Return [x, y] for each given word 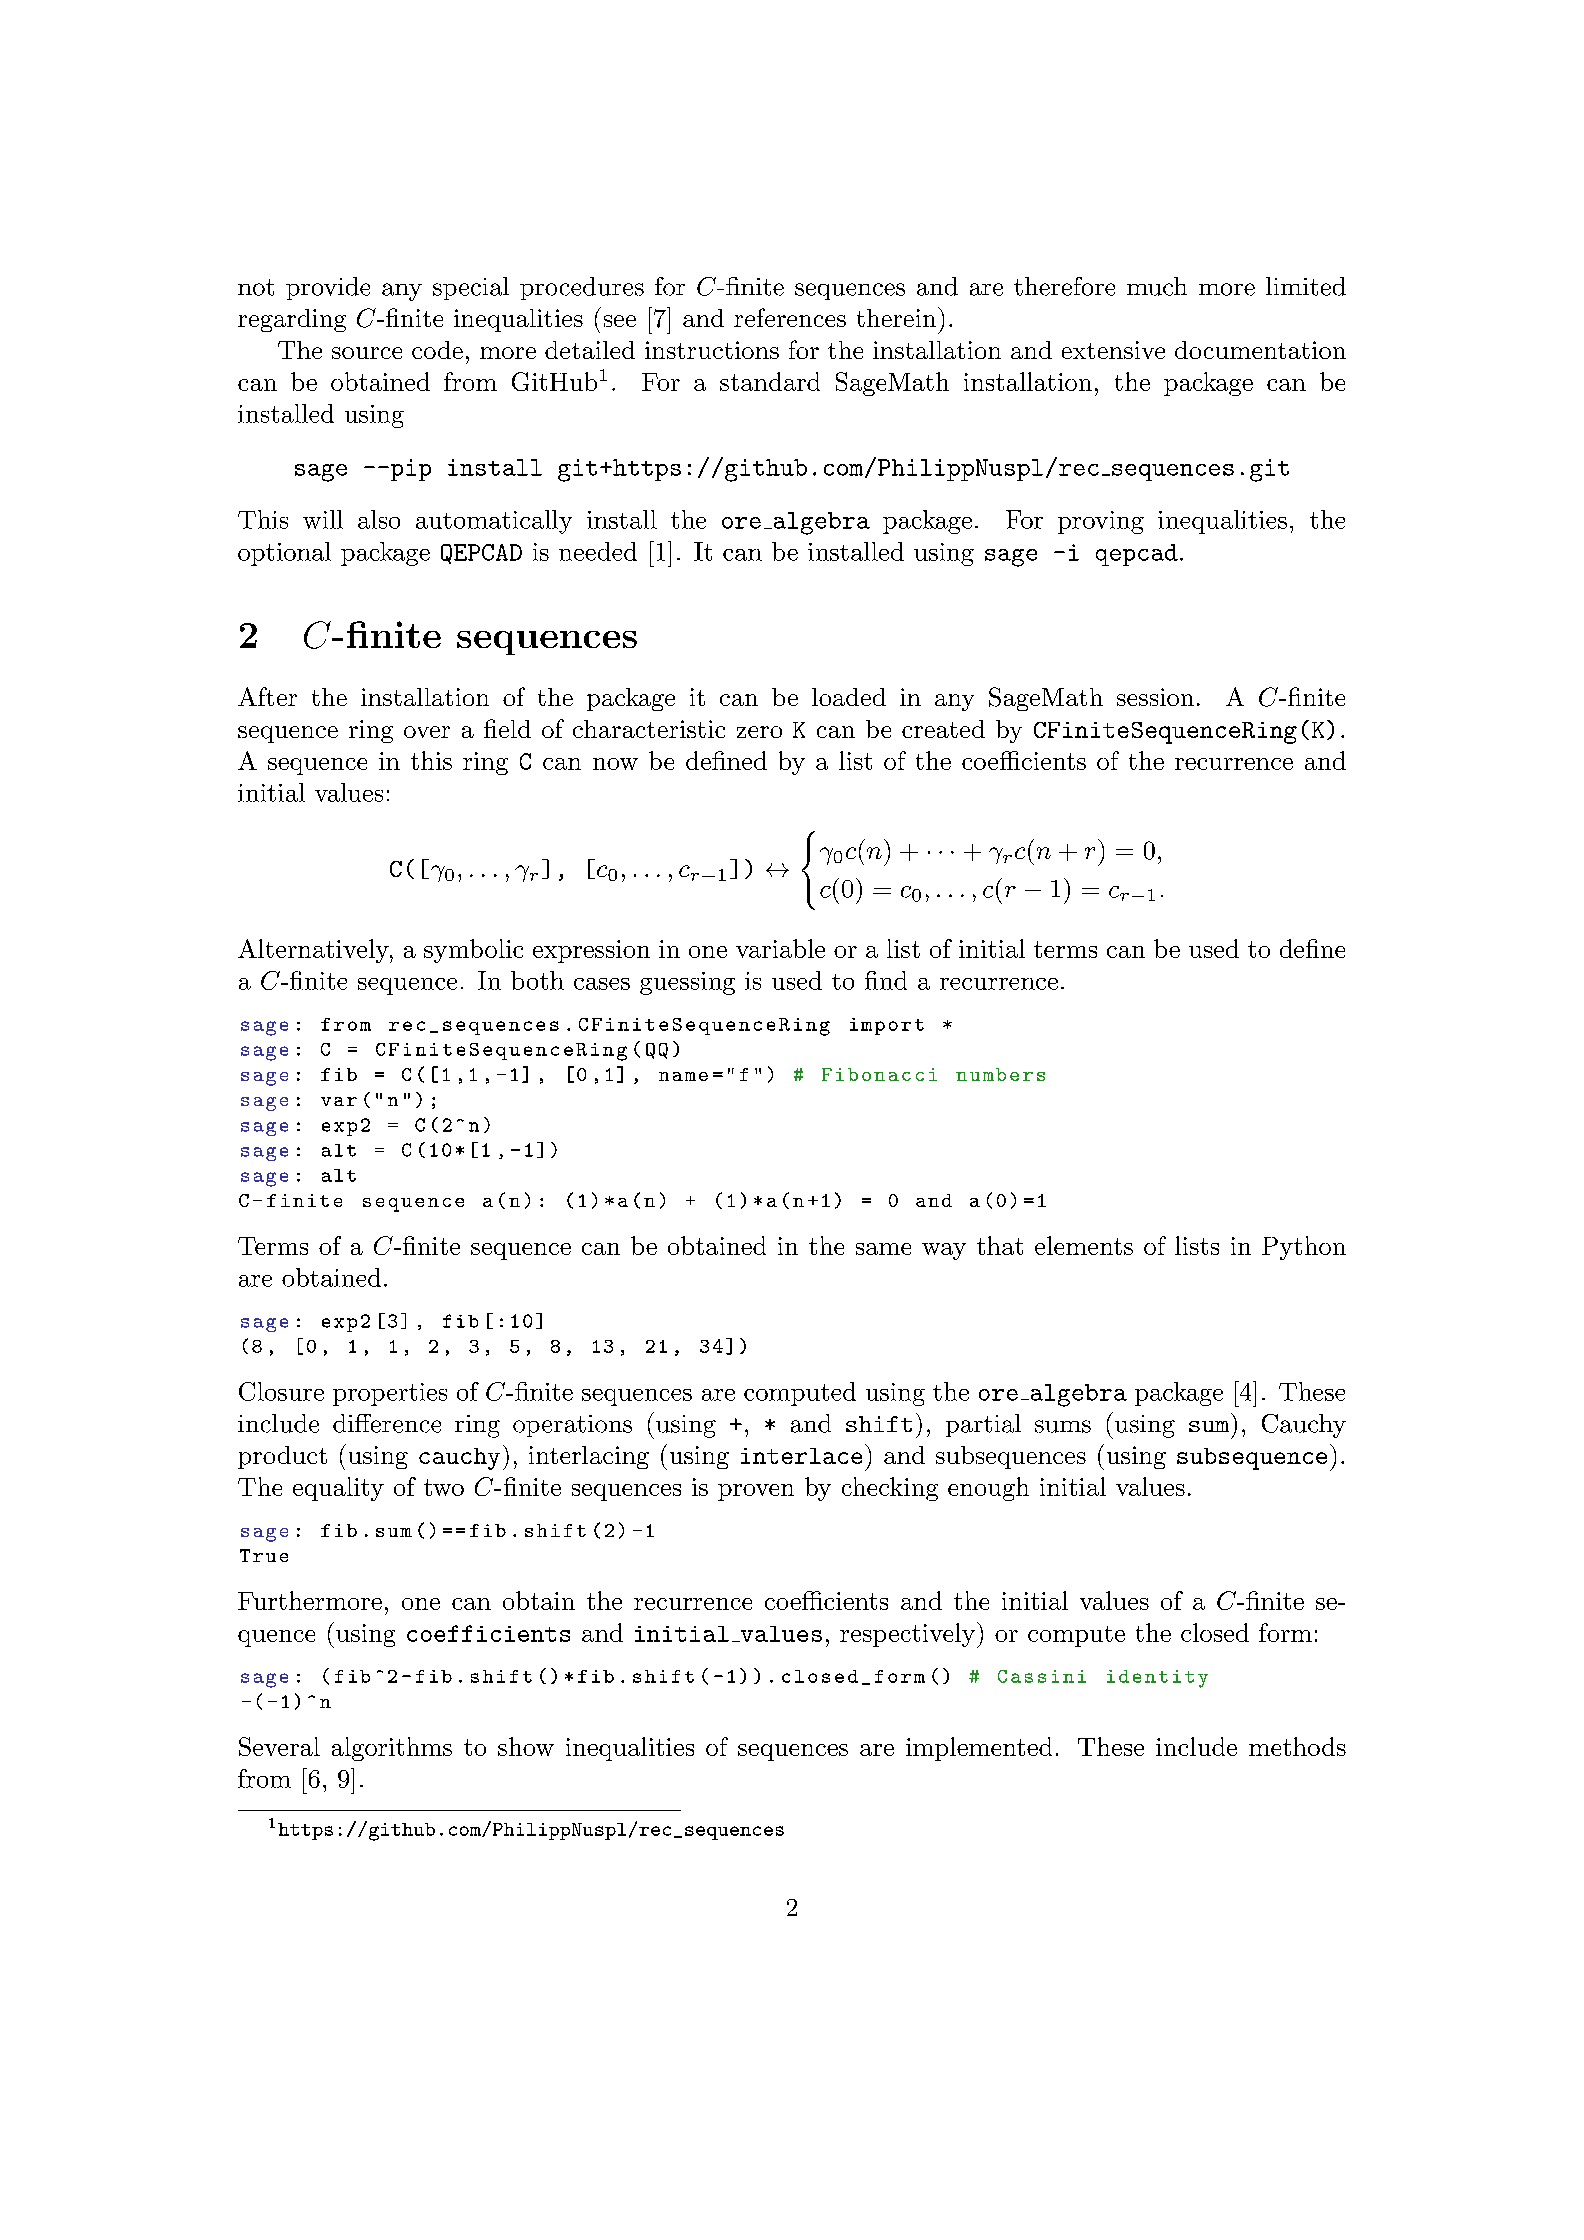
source [367, 353]
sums [1063, 1426]
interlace [801, 1456]
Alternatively [314, 951]
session [1155, 697]
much [1157, 286]
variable [780, 948]
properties [390, 1394]
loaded [849, 697]
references [790, 317]
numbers [1000, 1074]
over [427, 732]
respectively [907, 1635]
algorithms [392, 1749]
